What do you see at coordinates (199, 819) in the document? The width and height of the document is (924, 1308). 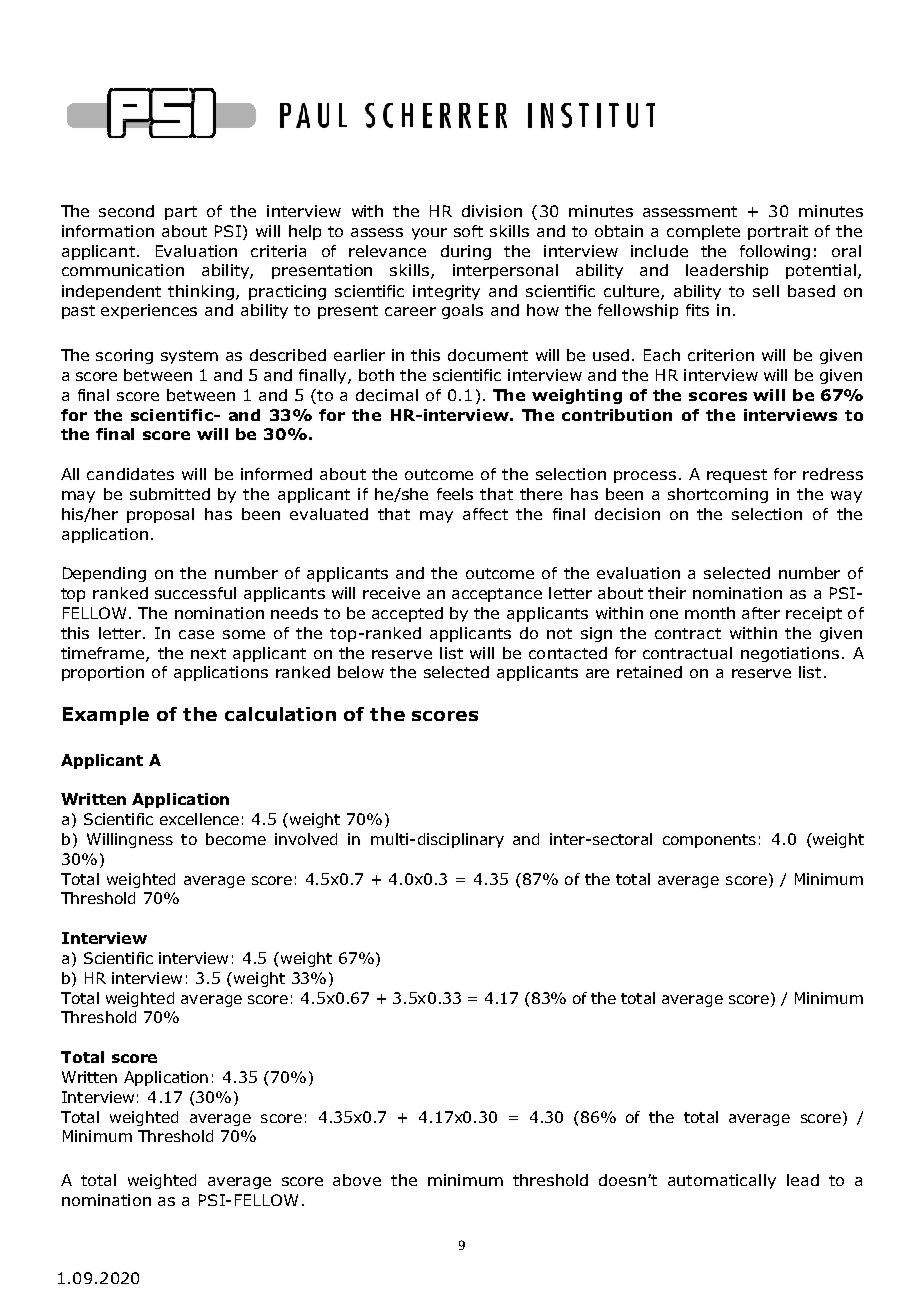 I see `excellence` at bounding box center [199, 819].
